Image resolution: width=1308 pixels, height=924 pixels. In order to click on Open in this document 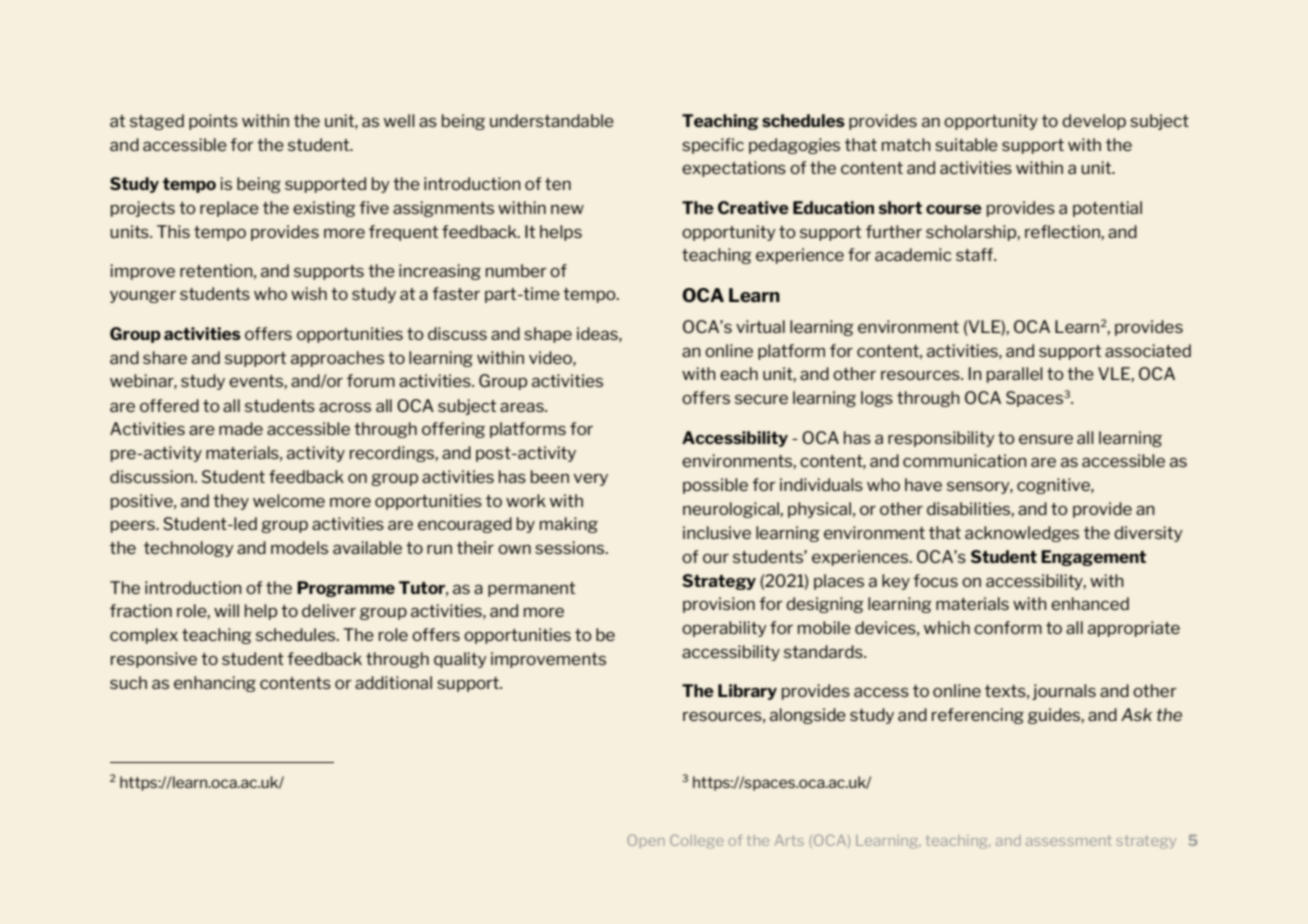, I will do `click(646, 841)`.
